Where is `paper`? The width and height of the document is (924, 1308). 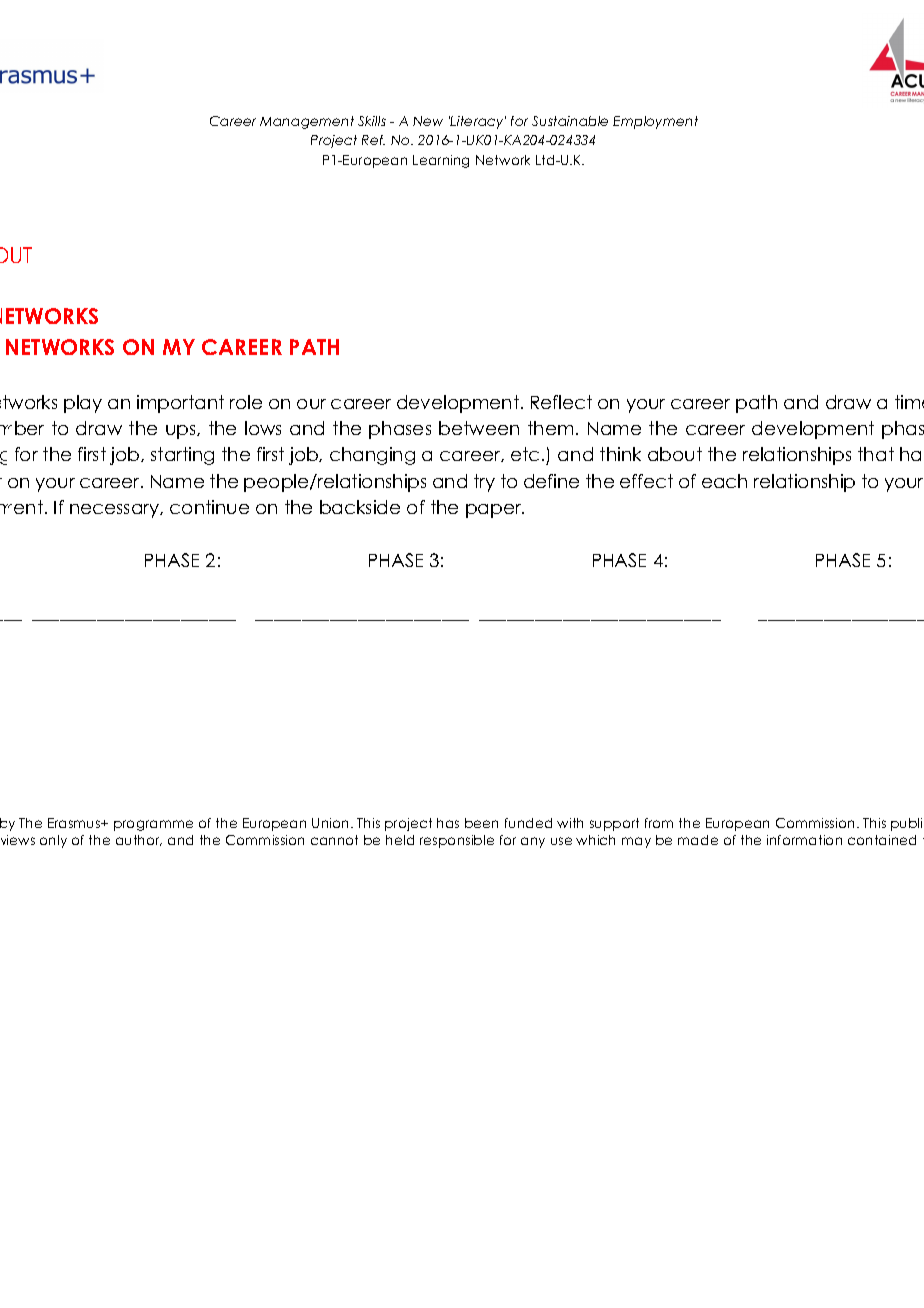 paper is located at coordinates (495, 511).
